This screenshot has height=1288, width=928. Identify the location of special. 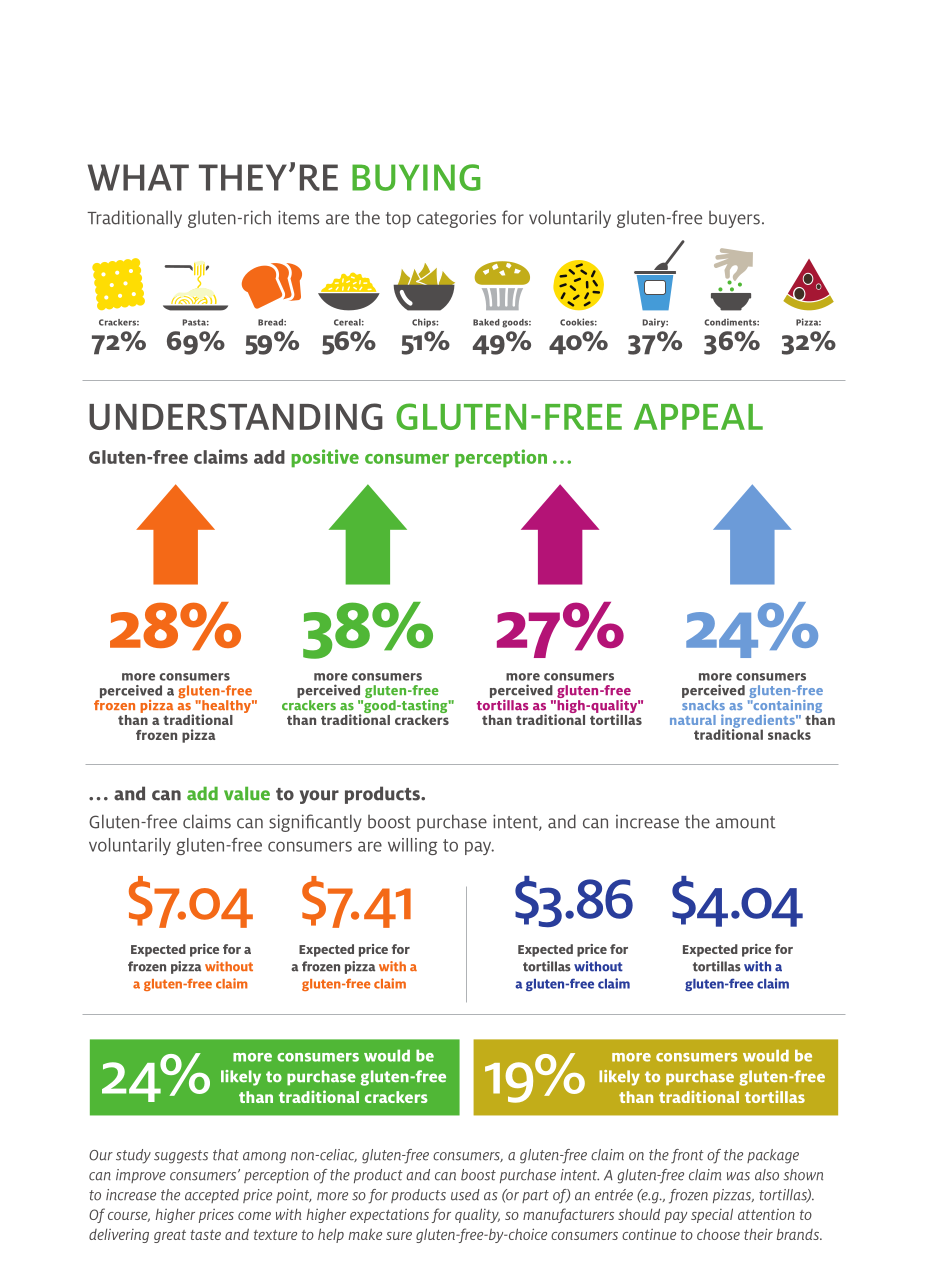
(712, 1215).
